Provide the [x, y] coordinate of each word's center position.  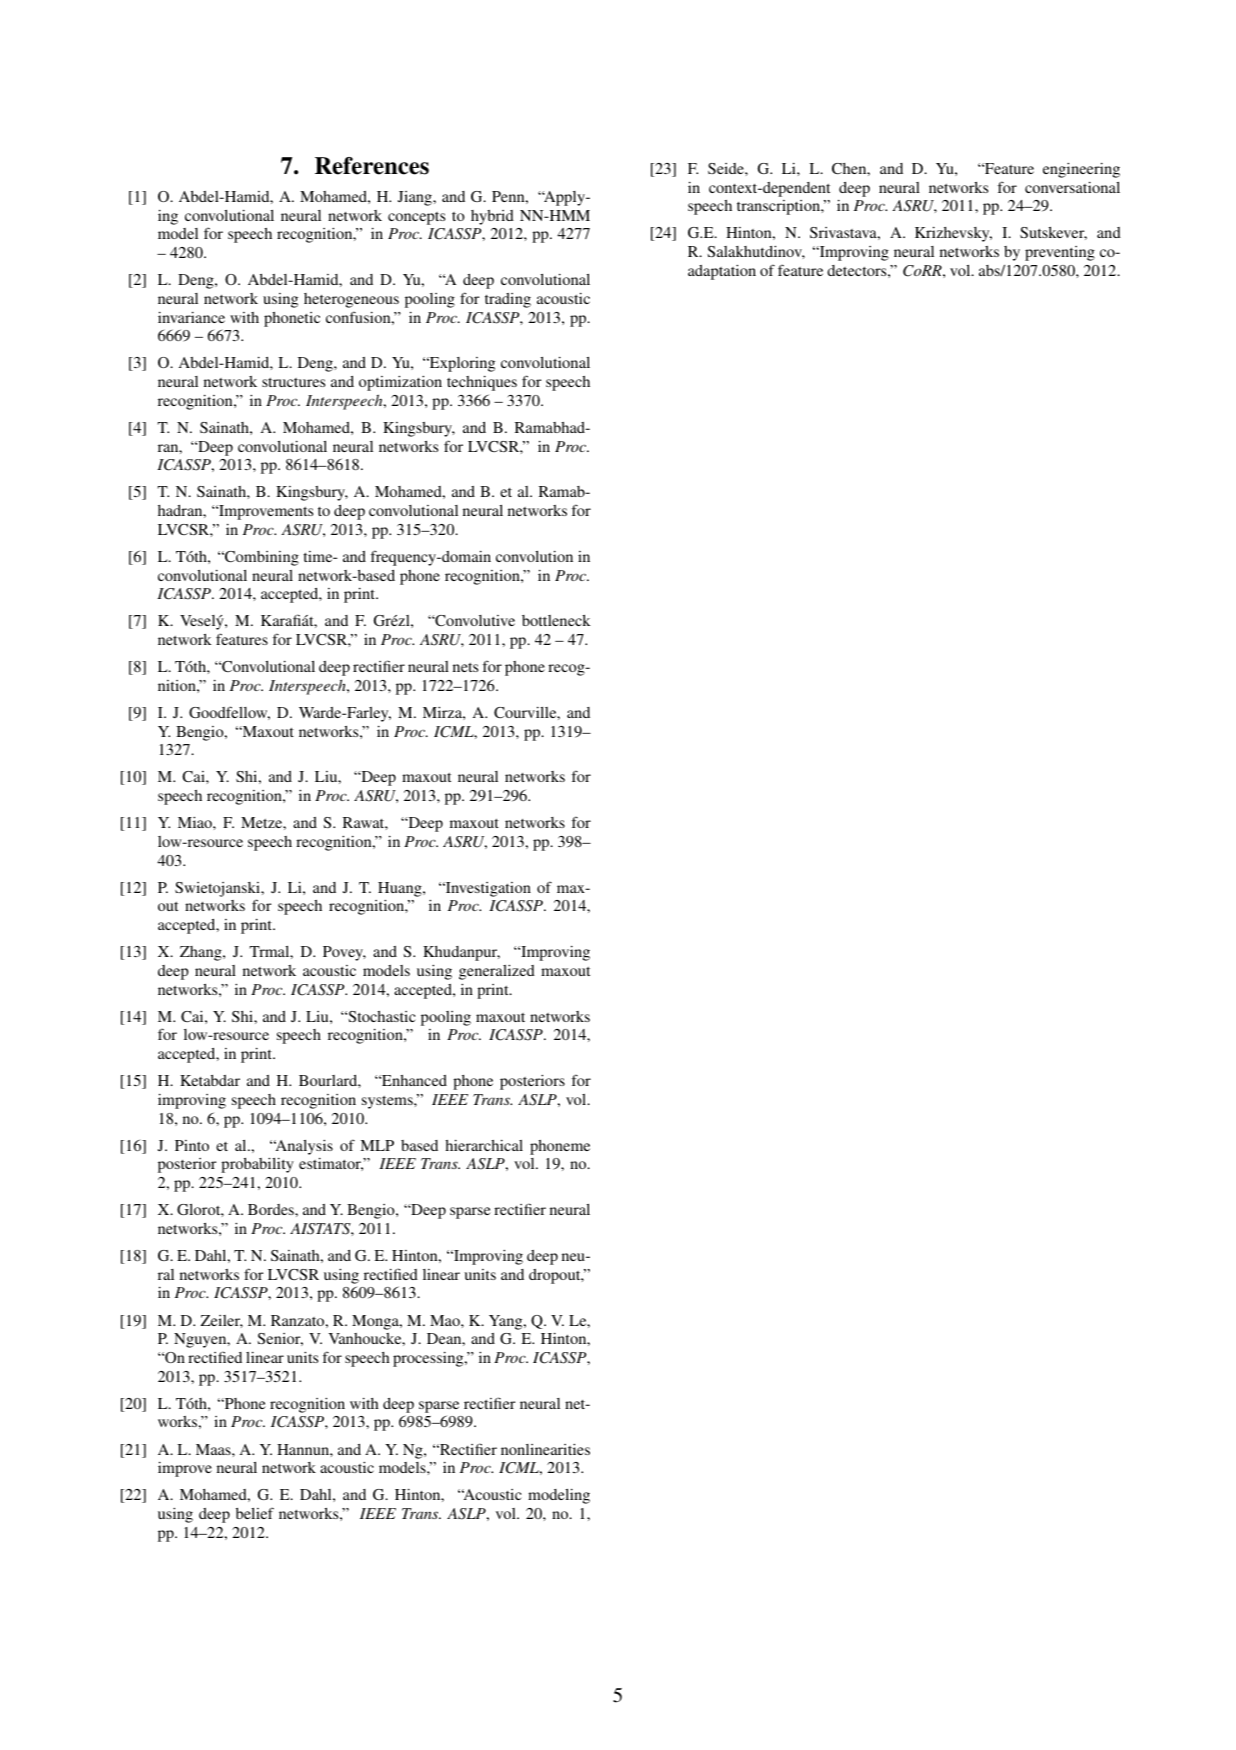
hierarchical [484, 1145]
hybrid [492, 217]
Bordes [272, 1209]
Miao [196, 822]
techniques [482, 383]
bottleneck [556, 620]
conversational [1072, 187]
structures [293, 382]
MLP [377, 1145]
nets [465, 667]
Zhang [202, 953]
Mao [446, 1320]
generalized [497, 972]
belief [255, 1513]
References [372, 166]
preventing [1060, 253]
